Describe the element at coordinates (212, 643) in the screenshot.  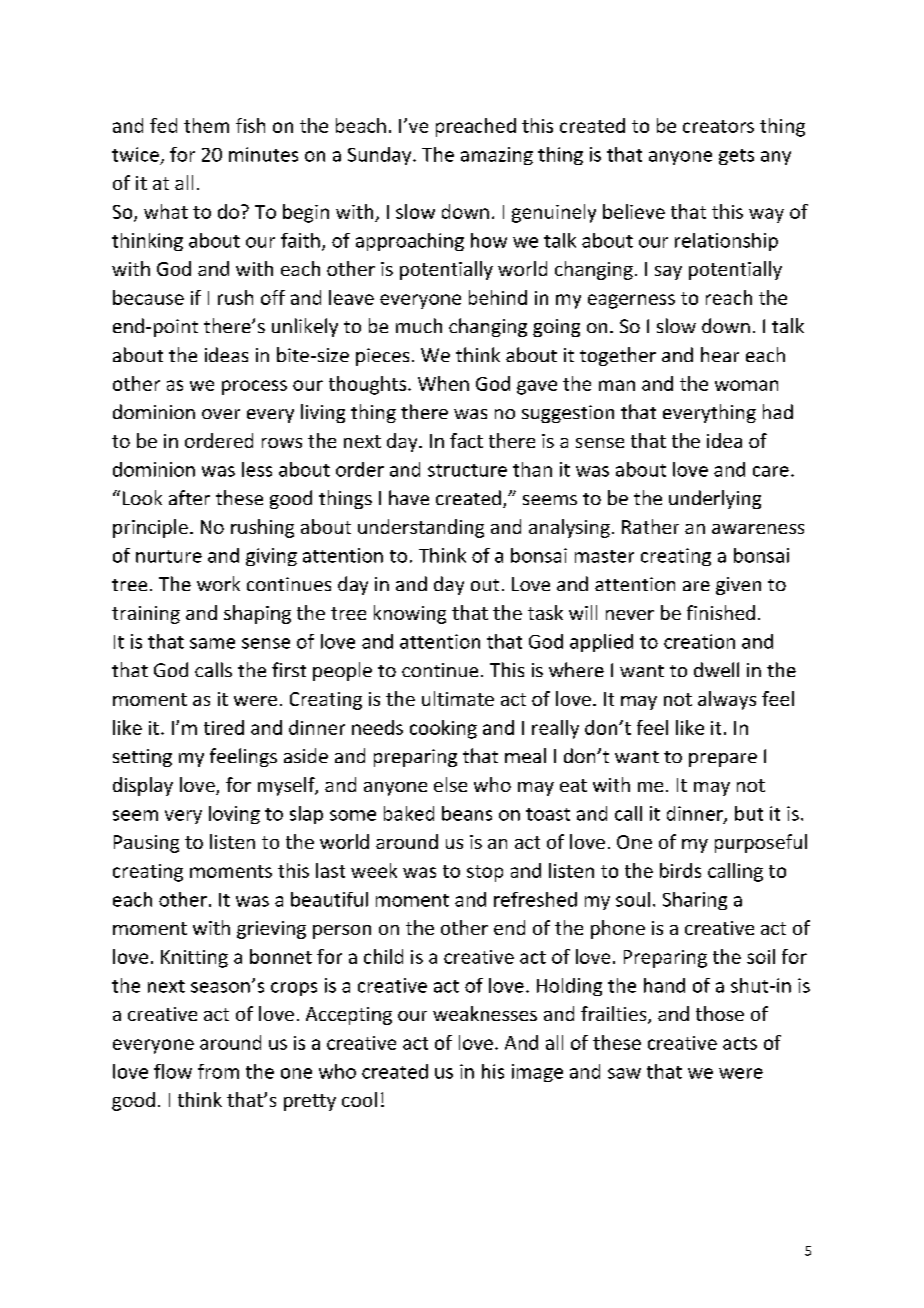
I see `same` at that location.
